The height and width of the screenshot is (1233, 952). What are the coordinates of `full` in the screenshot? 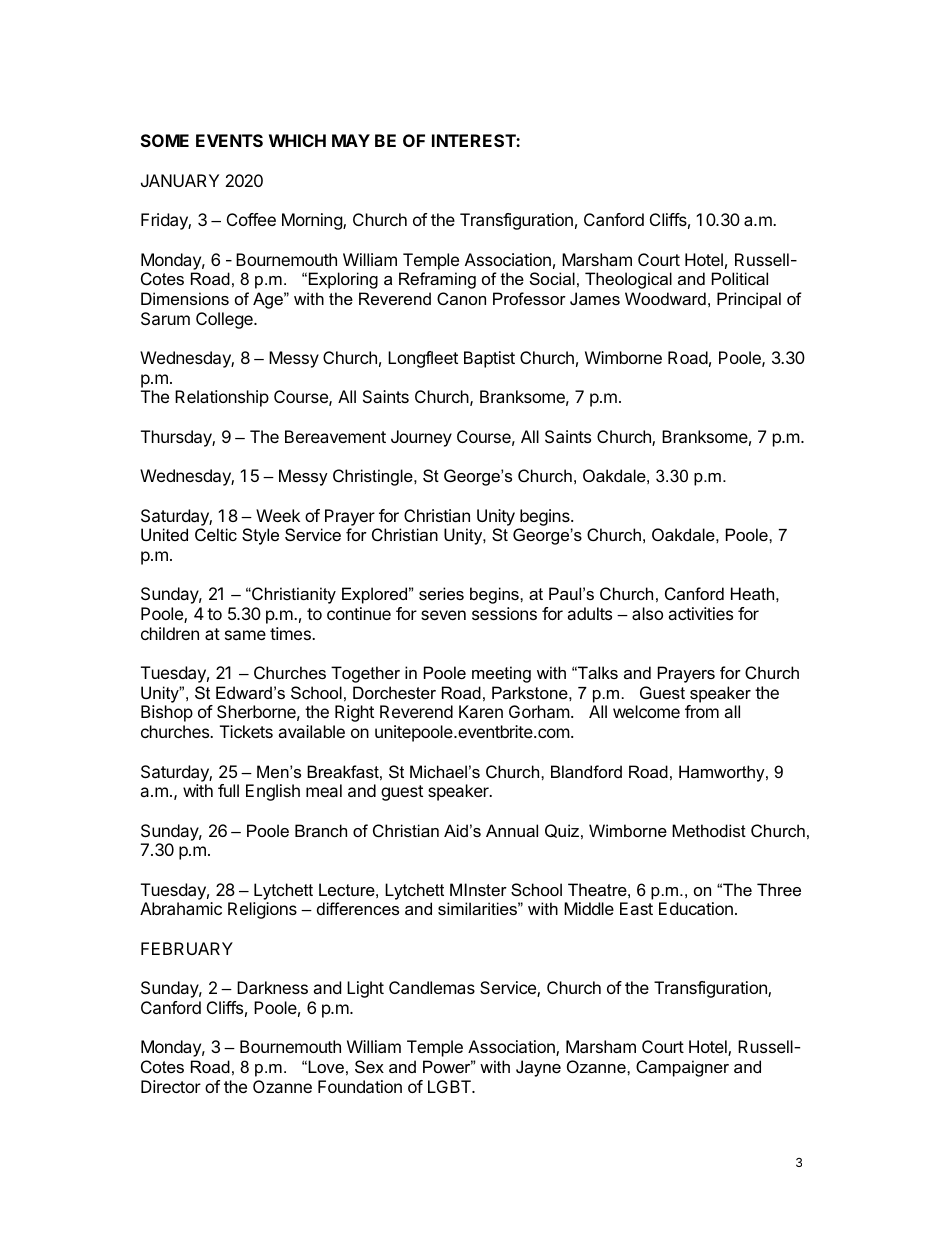 It's located at (228, 790).
